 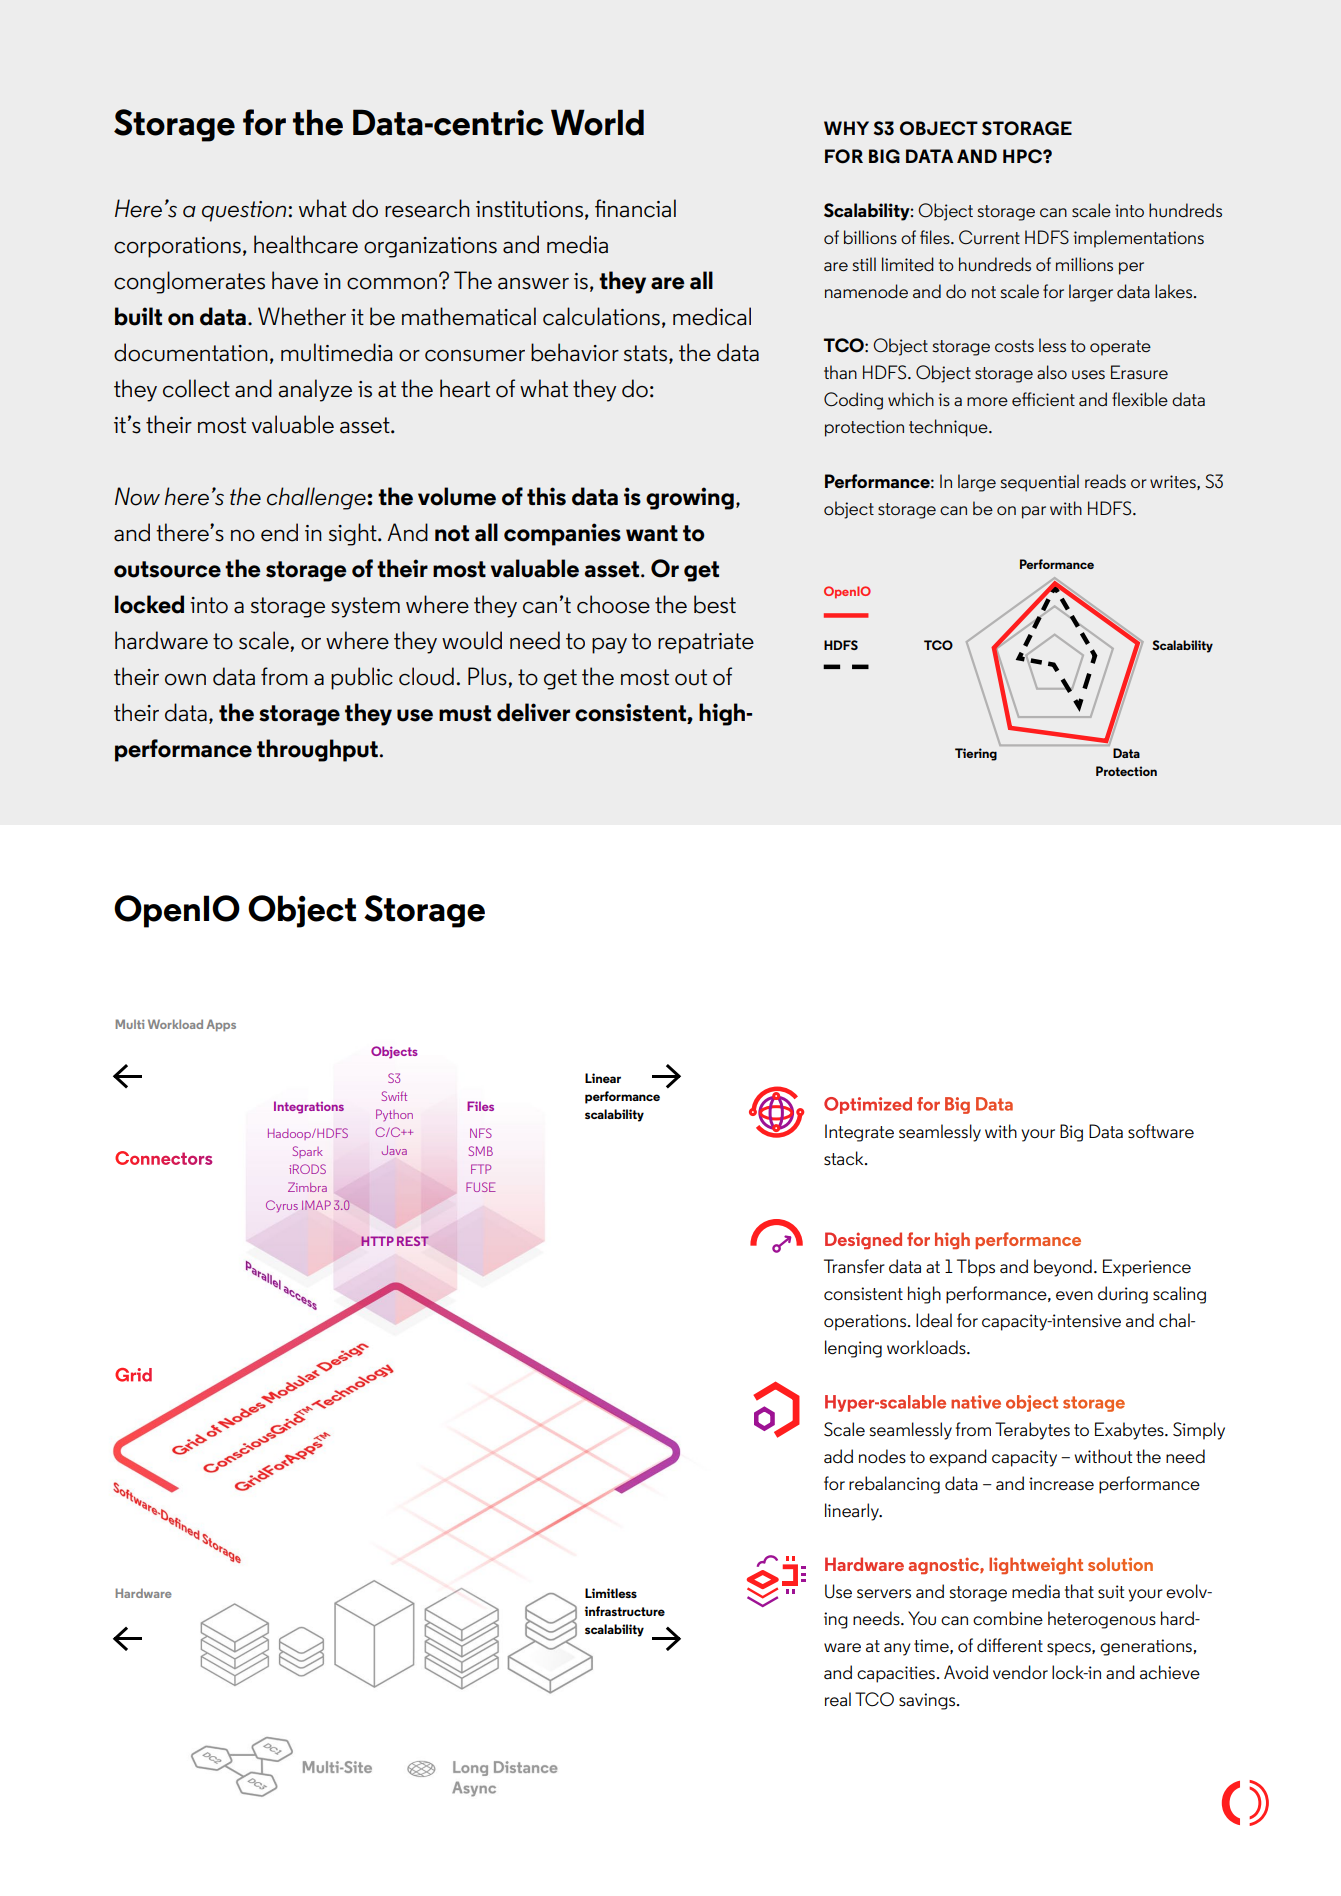 I want to click on Transfer, so click(x=854, y=1266).
